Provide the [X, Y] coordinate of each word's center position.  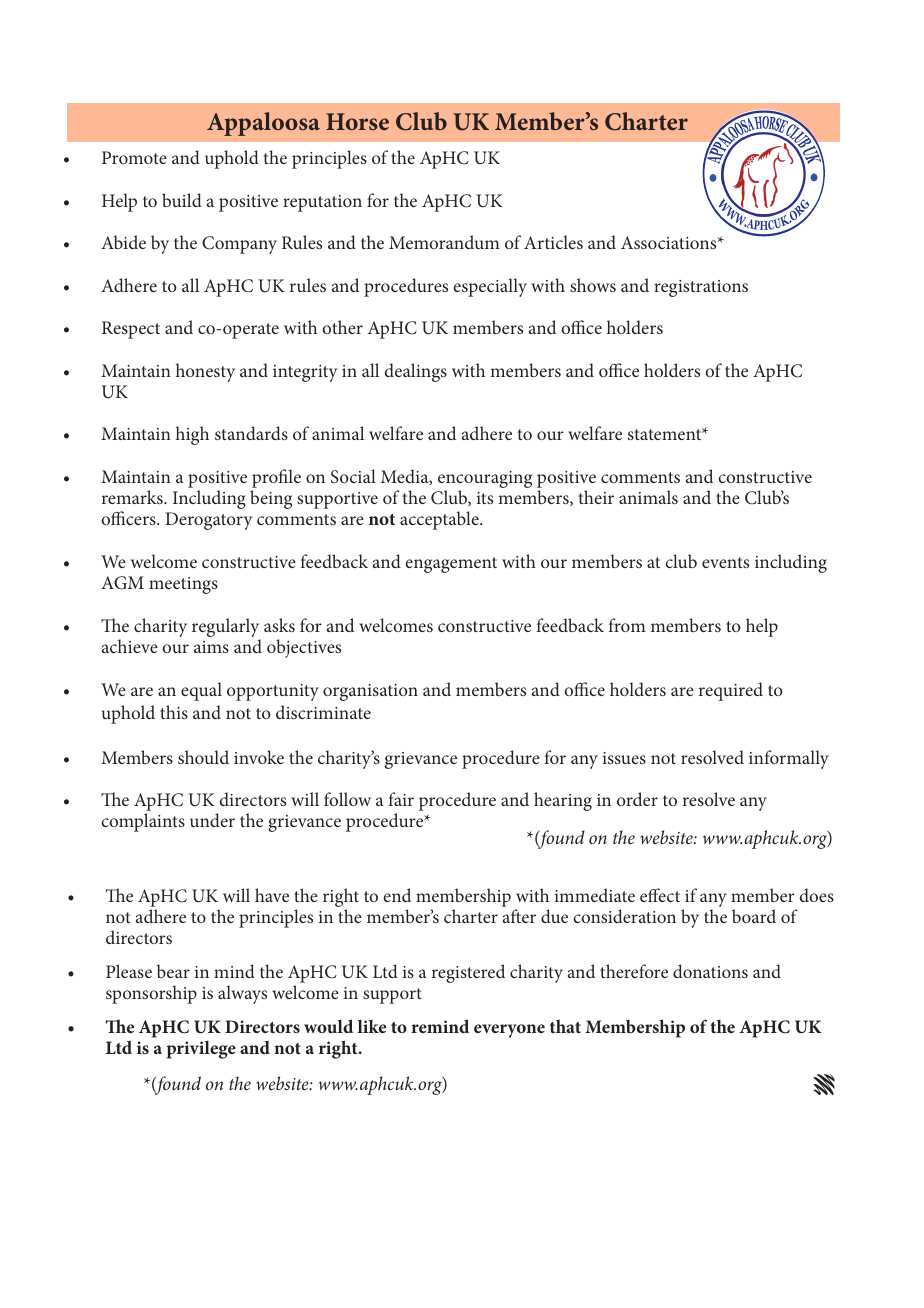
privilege [201, 1050]
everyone [509, 1031]
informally [789, 759]
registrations [701, 288]
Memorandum [444, 242]
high [192, 435]
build [182, 200]
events [725, 562]
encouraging [485, 481]
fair [401, 799]
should [203, 757]
